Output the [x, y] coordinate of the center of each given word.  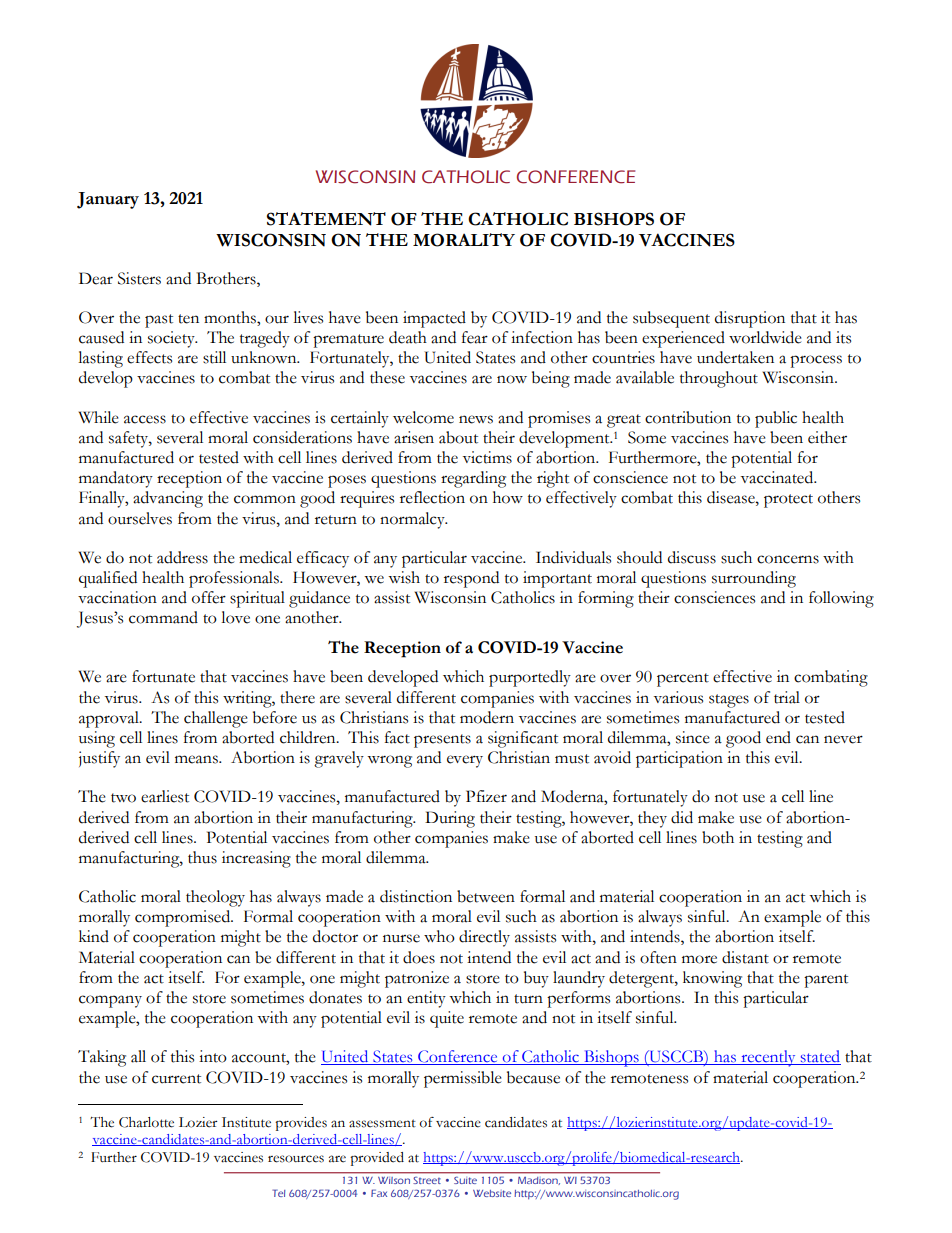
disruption [750, 319]
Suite [465, 1180]
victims [487, 457]
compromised [184, 918]
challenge [215, 719]
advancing [168, 499]
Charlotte [146, 1122]
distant [745, 957]
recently [768, 1058]
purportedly [530, 678]
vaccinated [778, 477]
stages [729, 701]
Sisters [139, 278]
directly [484, 938]
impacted [434, 319]
